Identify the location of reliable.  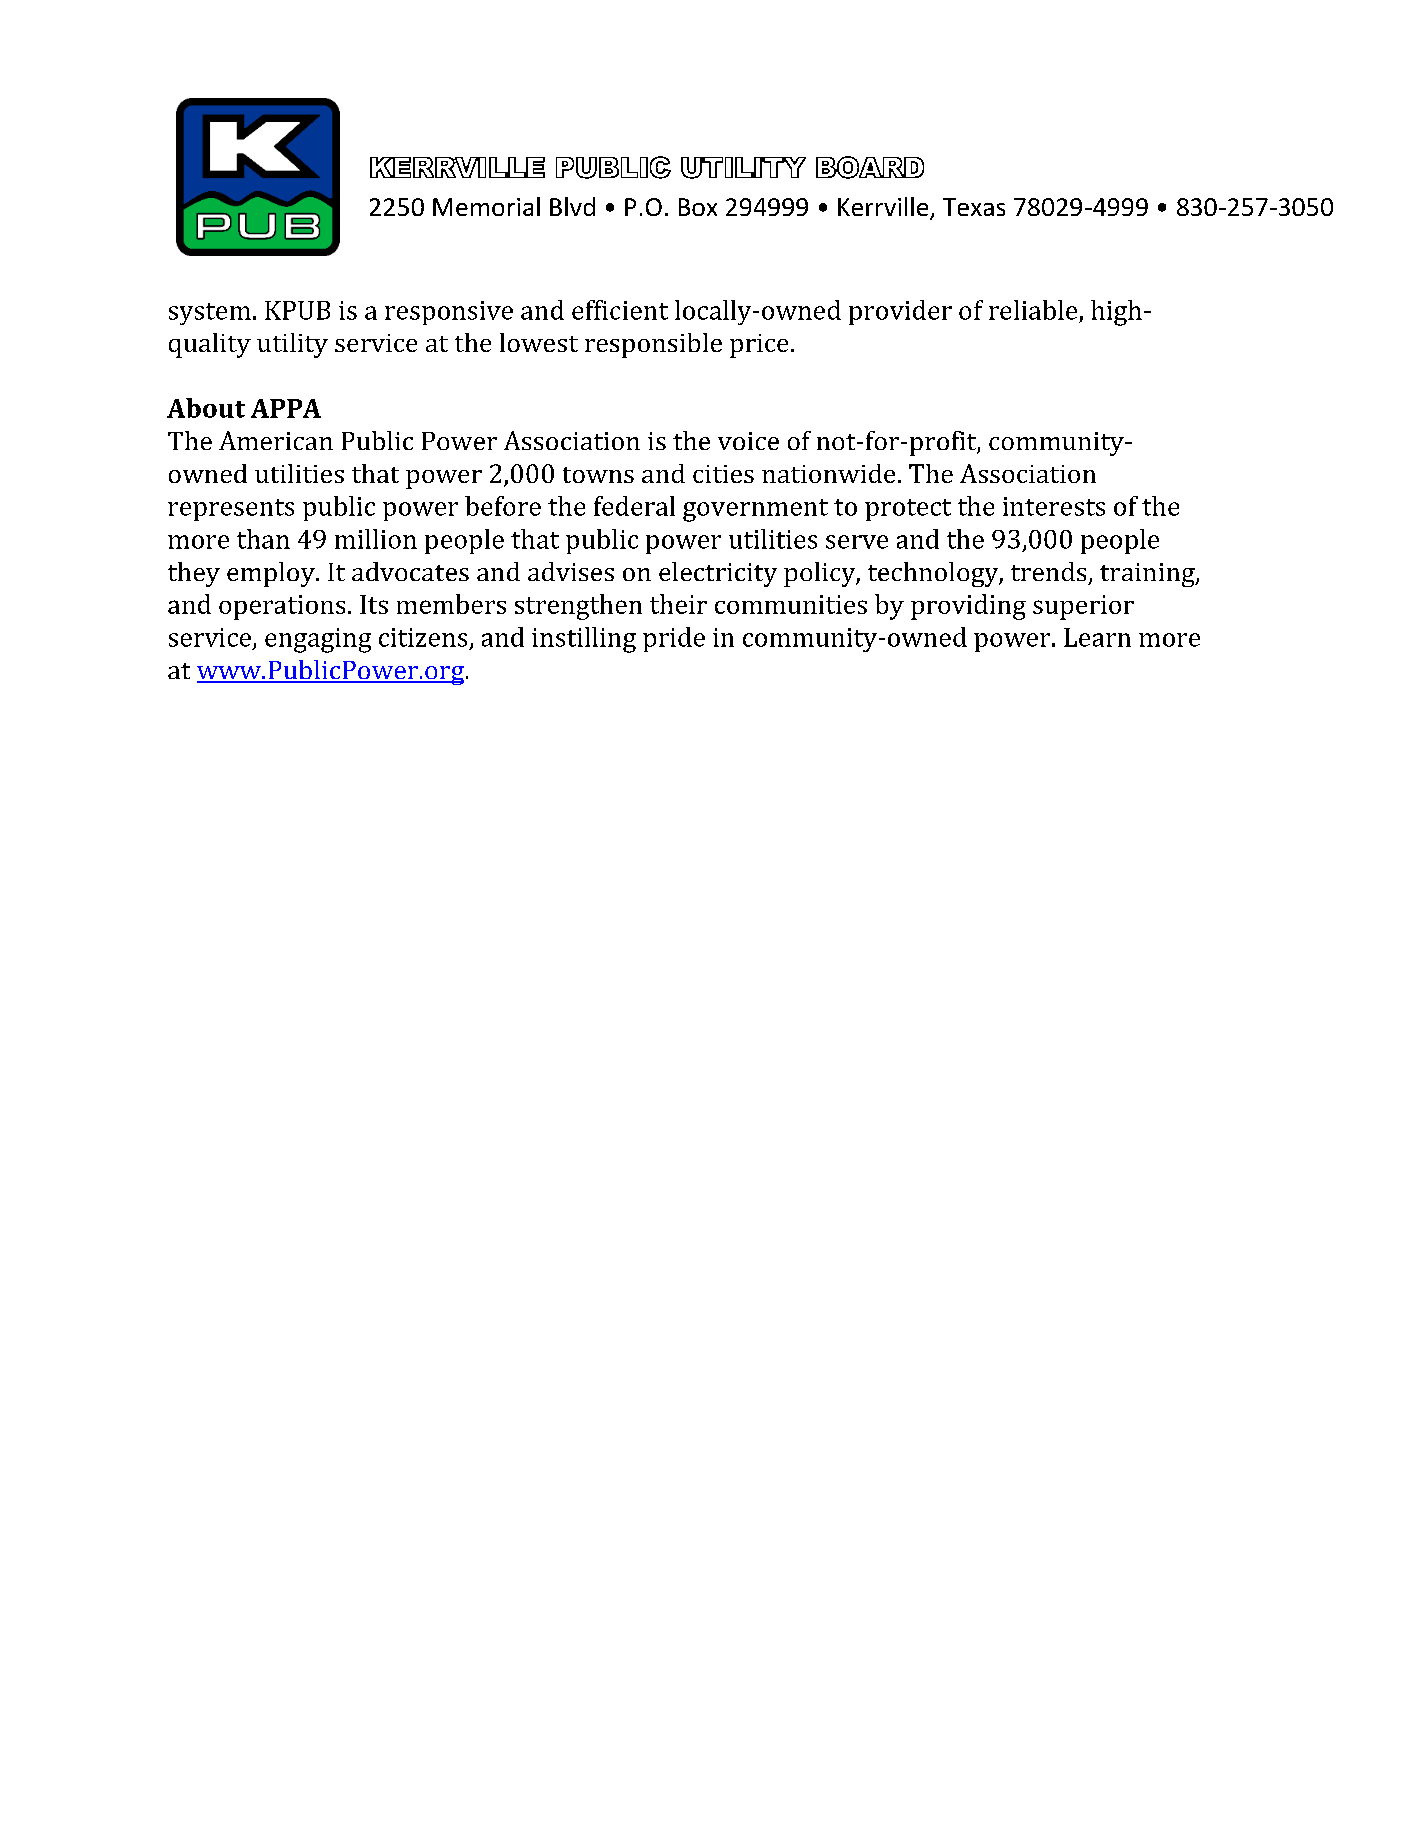
(1033, 310).
